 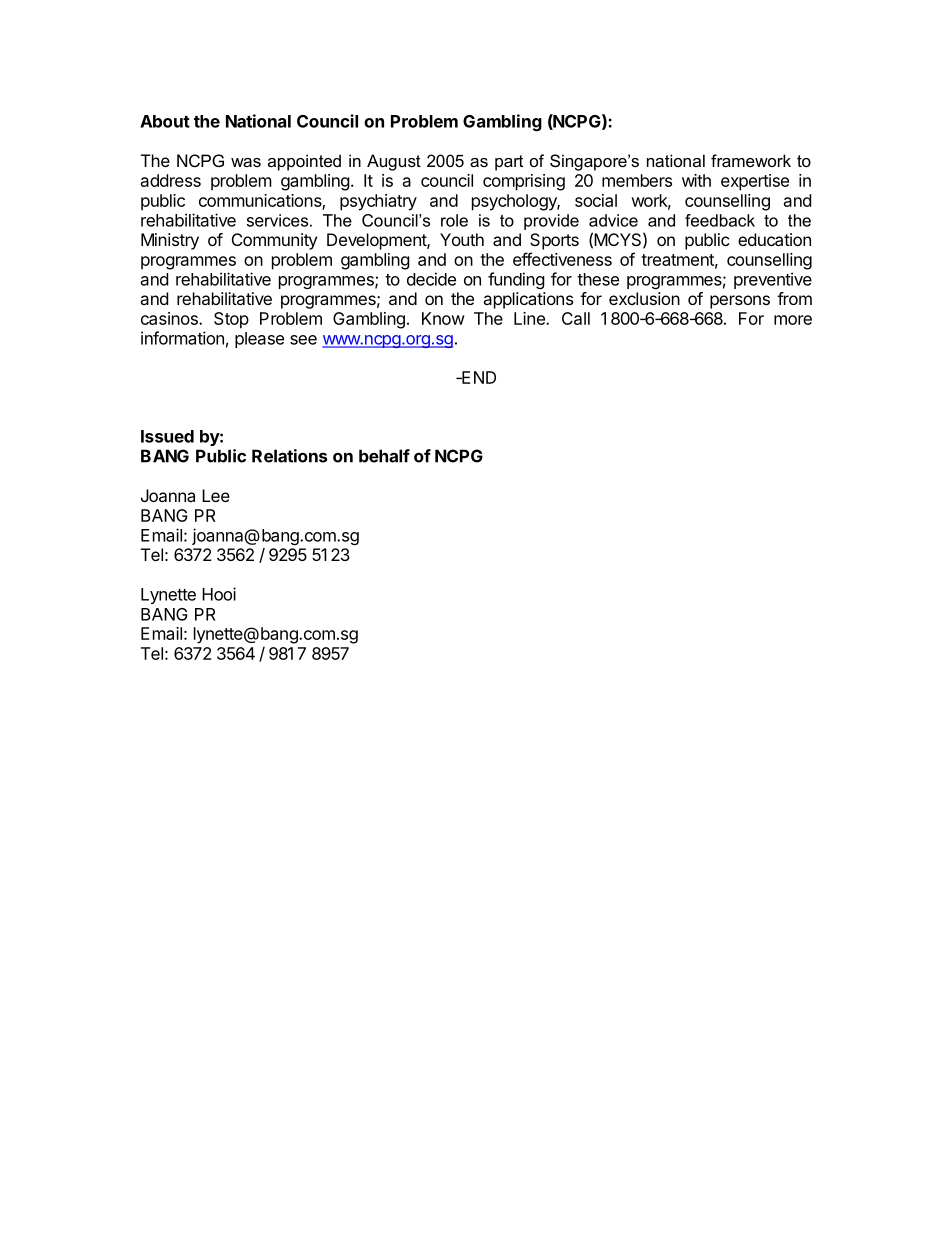 What do you see at coordinates (216, 495) in the page?
I see `Lee` at bounding box center [216, 495].
